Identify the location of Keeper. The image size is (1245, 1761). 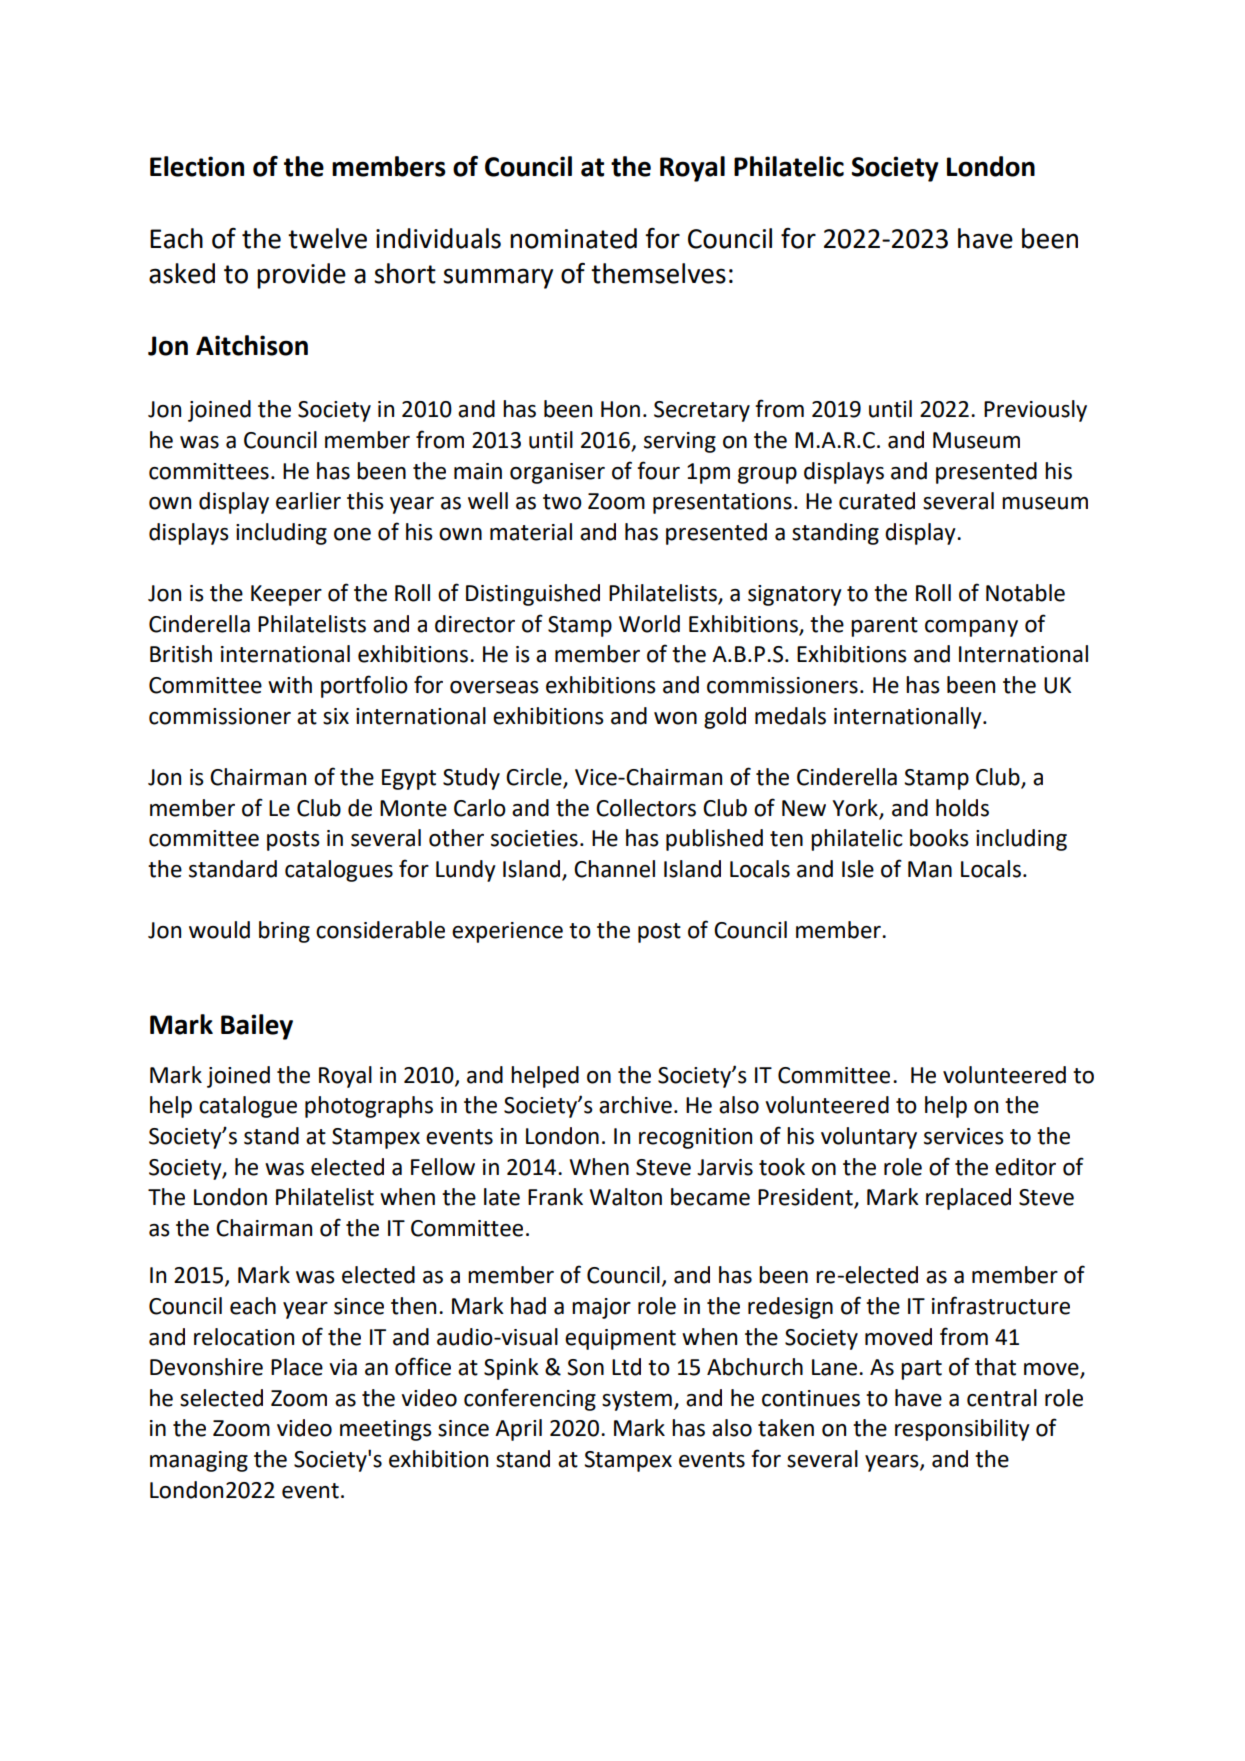
(286, 595).
